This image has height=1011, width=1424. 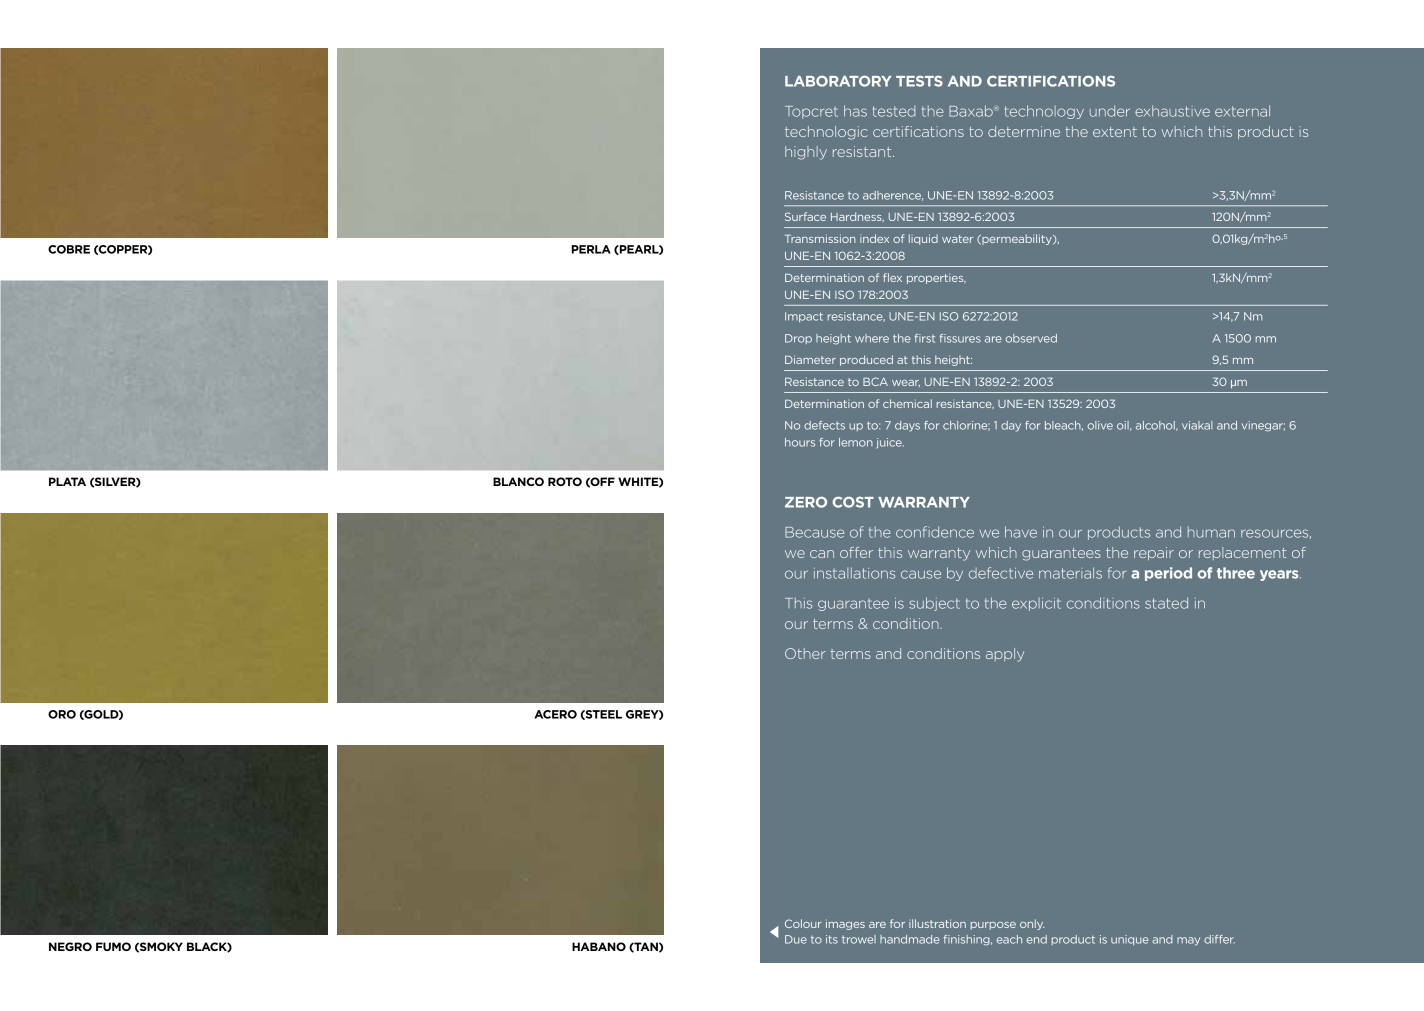 What do you see at coordinates (1211, 532) in the image?
I see `human` at bounding box center [1211, 532].
